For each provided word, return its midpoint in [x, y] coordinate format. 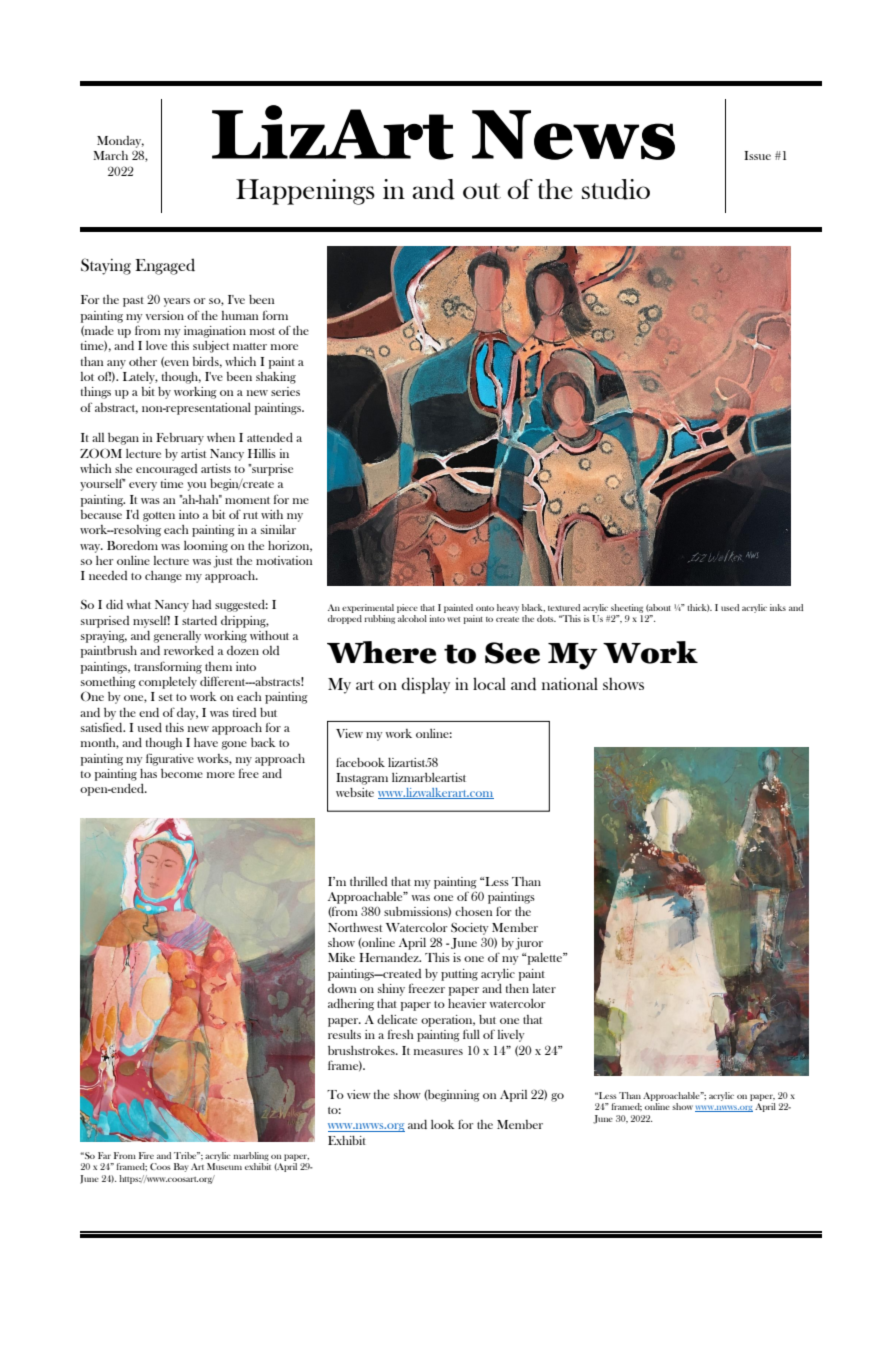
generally [177, 637]
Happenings [305, 192]
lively [511, 1036]
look [443, 1124]
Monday [120, 142]
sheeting [627, 608]
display [425, 685]
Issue [757, 155]
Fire [146, 1155]
